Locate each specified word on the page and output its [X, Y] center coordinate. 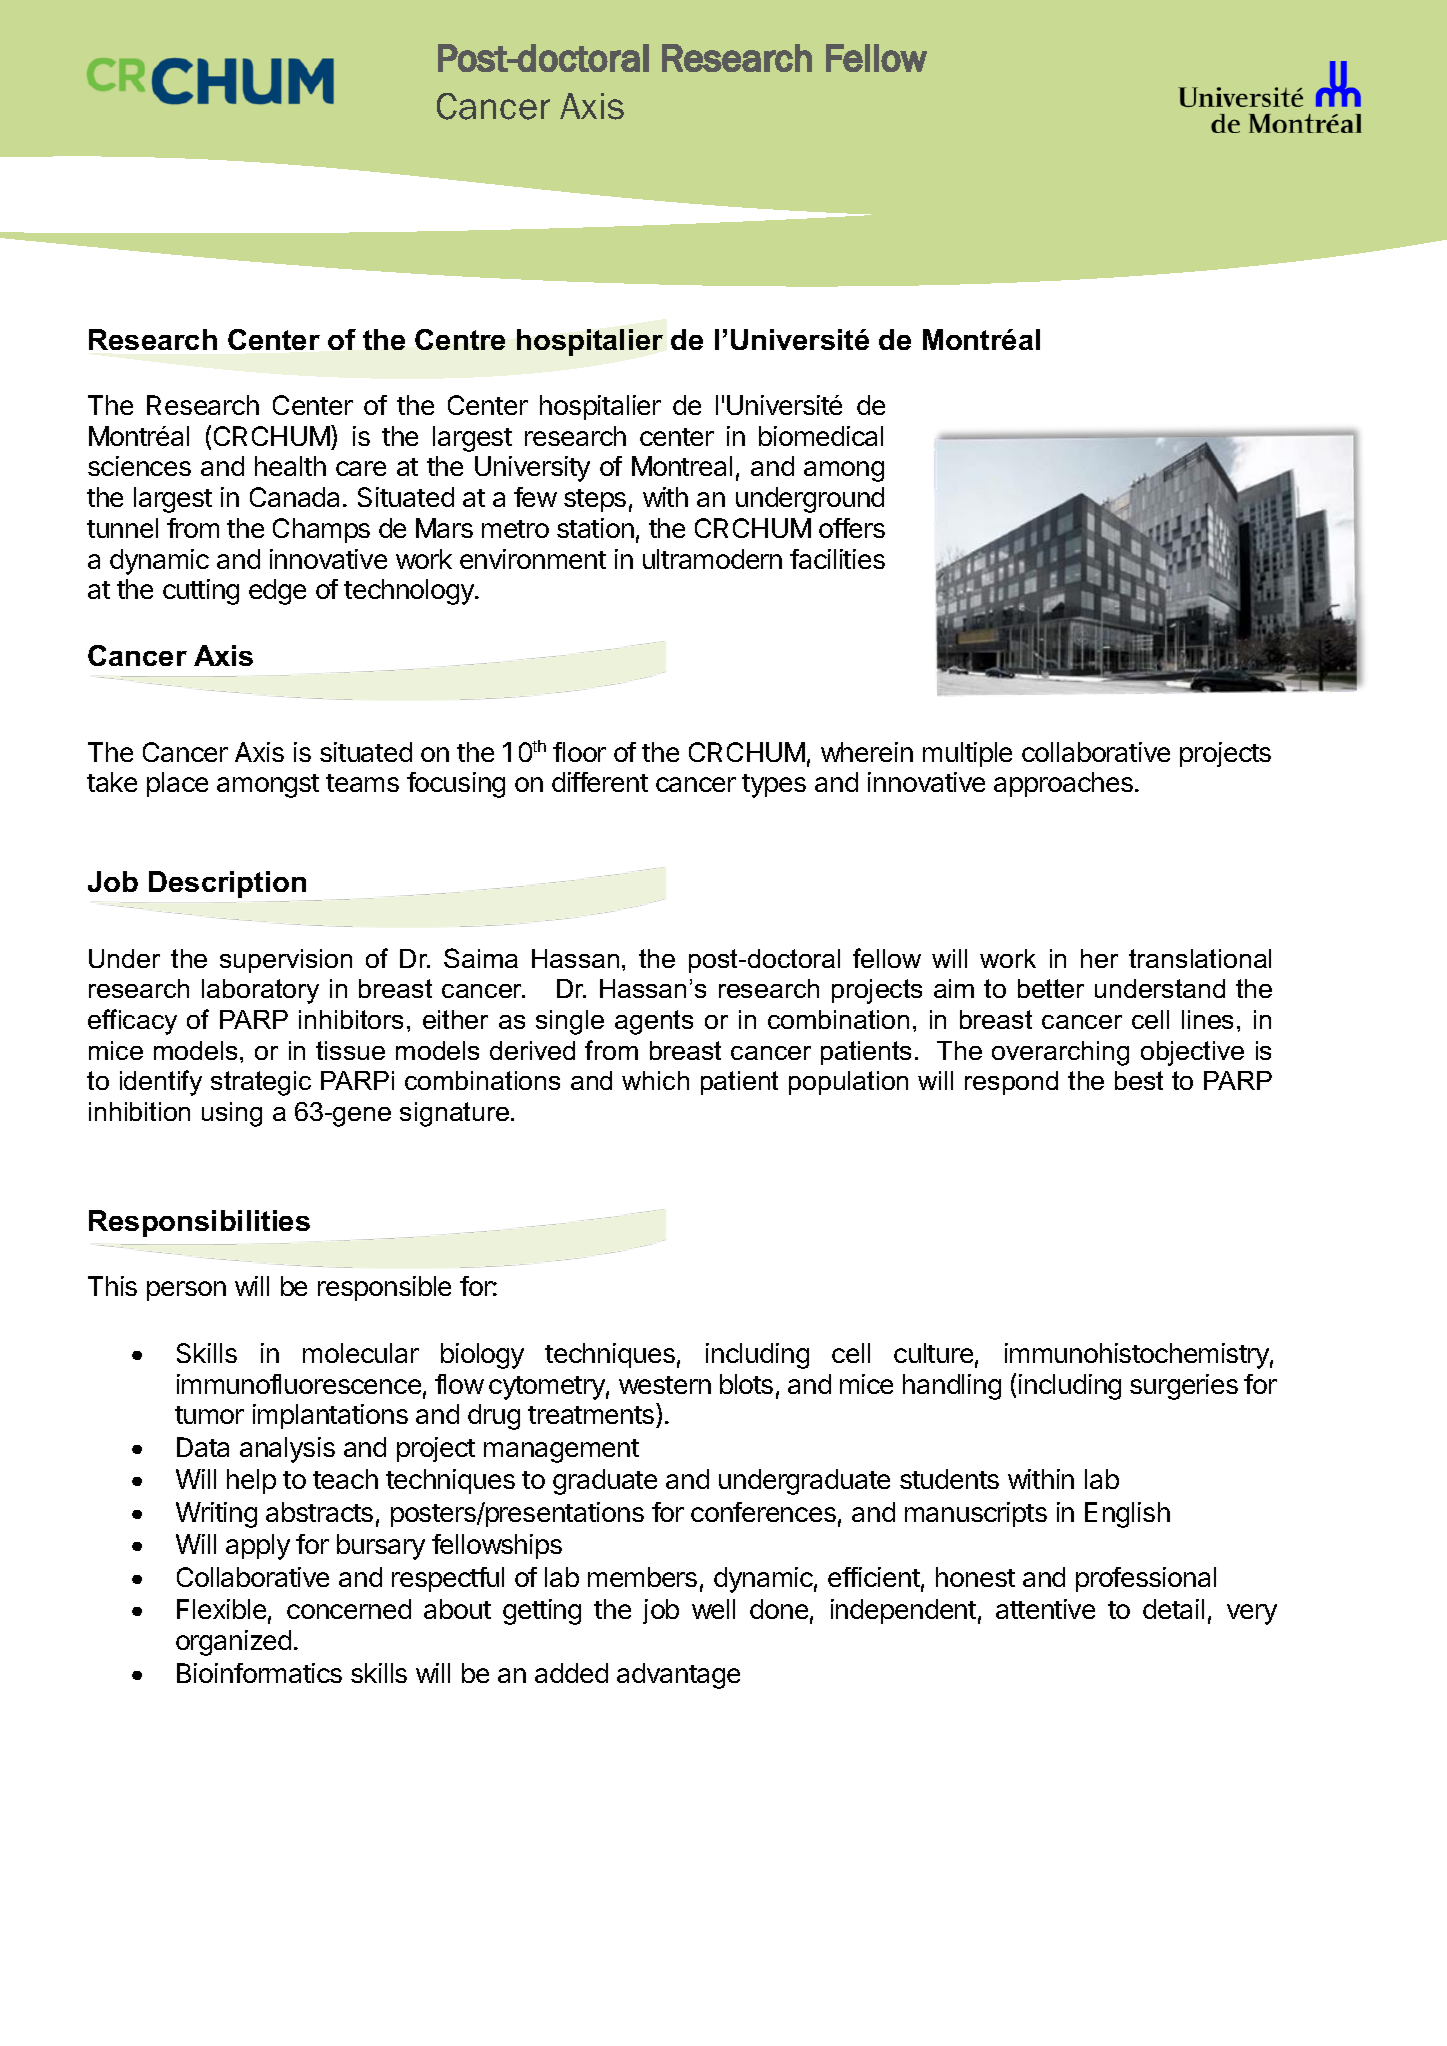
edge [277, 592]
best [1139, 1080]
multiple [967, 754]
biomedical [821, 436]
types [774, 786]
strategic [261, 1083]
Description [228, 886]
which [655, 1080]
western [665, 1385]
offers [852, 528]
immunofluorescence [299, 1384]
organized [233, 1643]
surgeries [1184, 1387]
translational [1200, 958]
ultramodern [712, 559]
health [290, 466]
